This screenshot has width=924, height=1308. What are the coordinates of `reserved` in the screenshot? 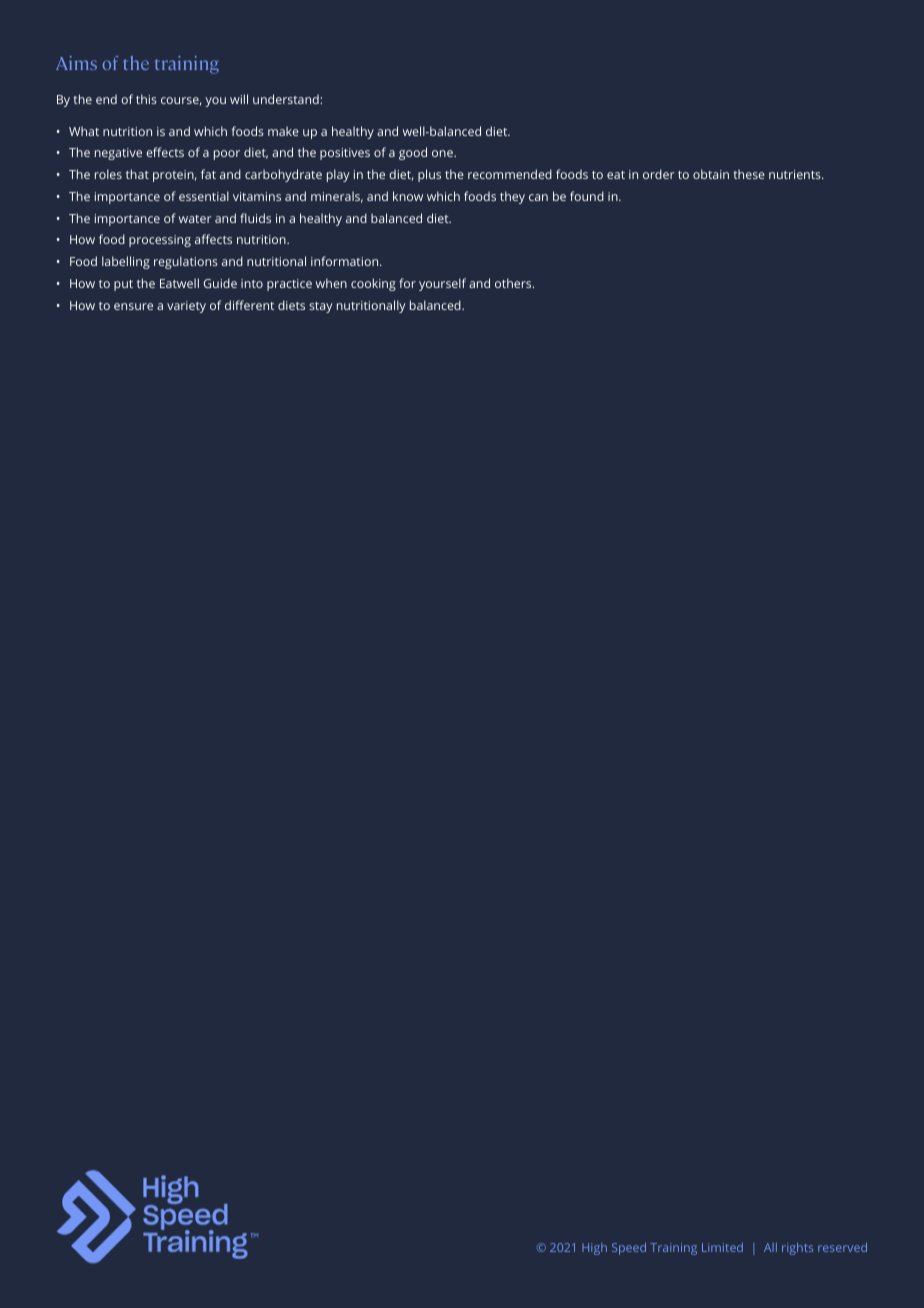 It's located at (842, 1247).
